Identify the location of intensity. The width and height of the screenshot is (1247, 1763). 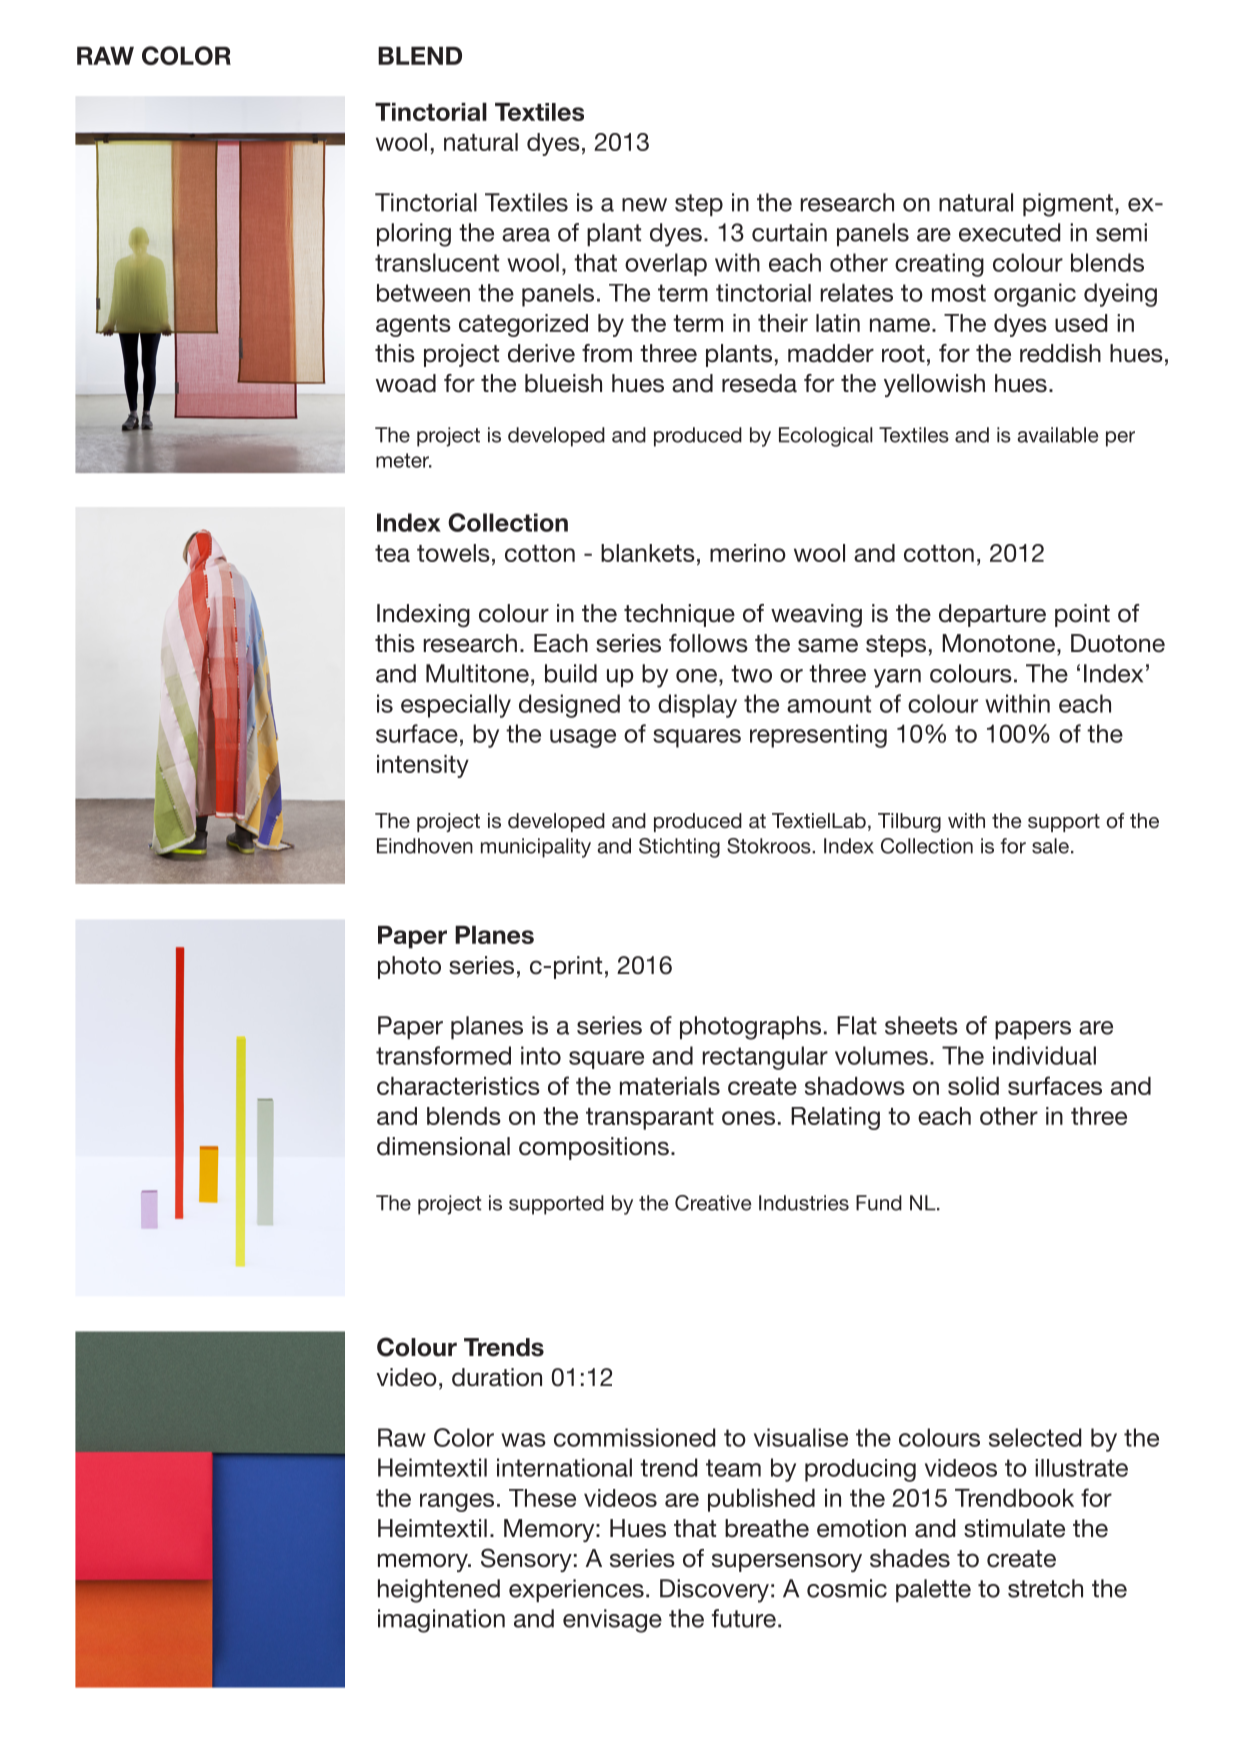
(423, 766).
